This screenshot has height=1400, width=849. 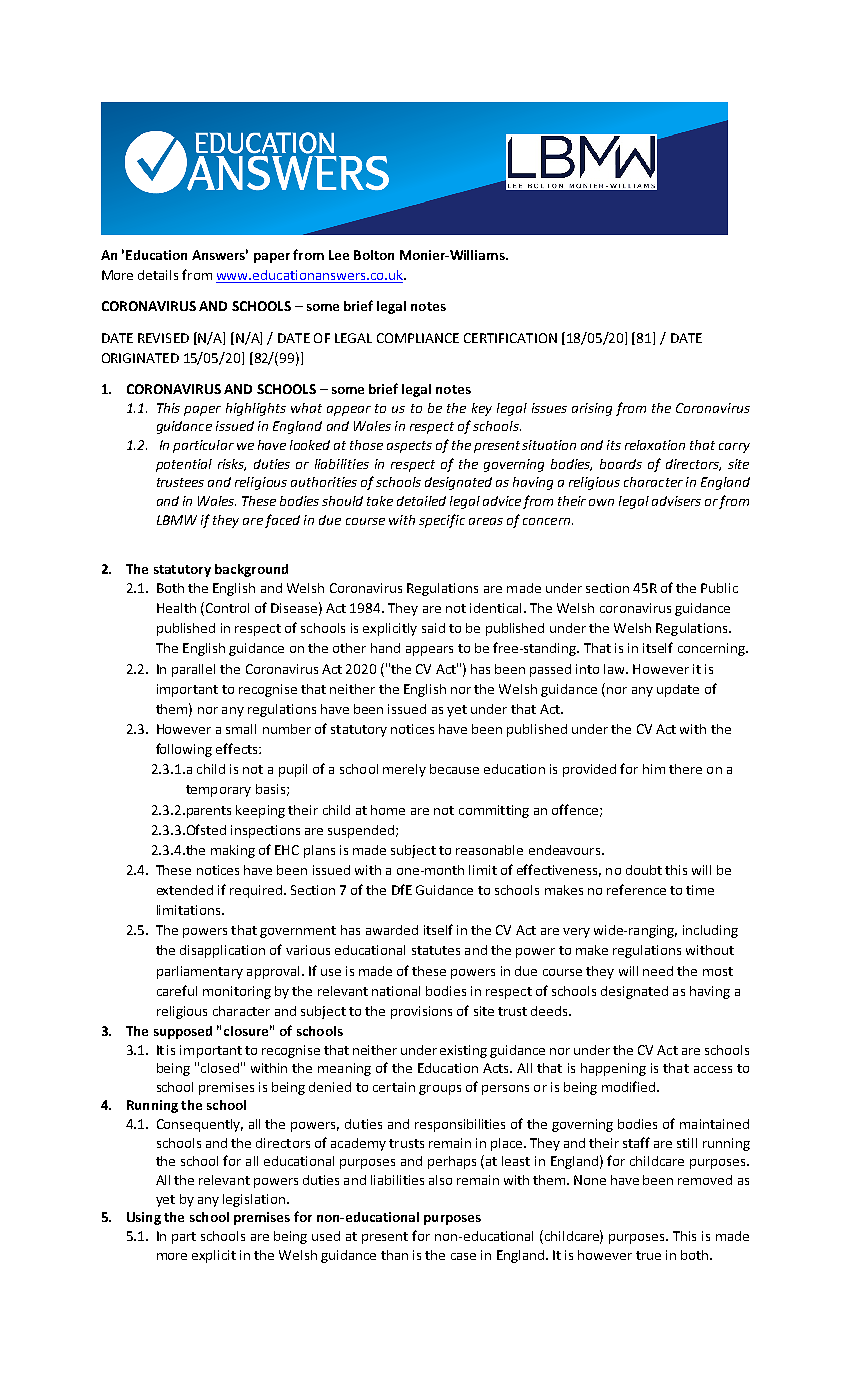 What do you see at coordinates (226, 609) in the screenshot?
I see `Control` at bounding box center [226, 609].
